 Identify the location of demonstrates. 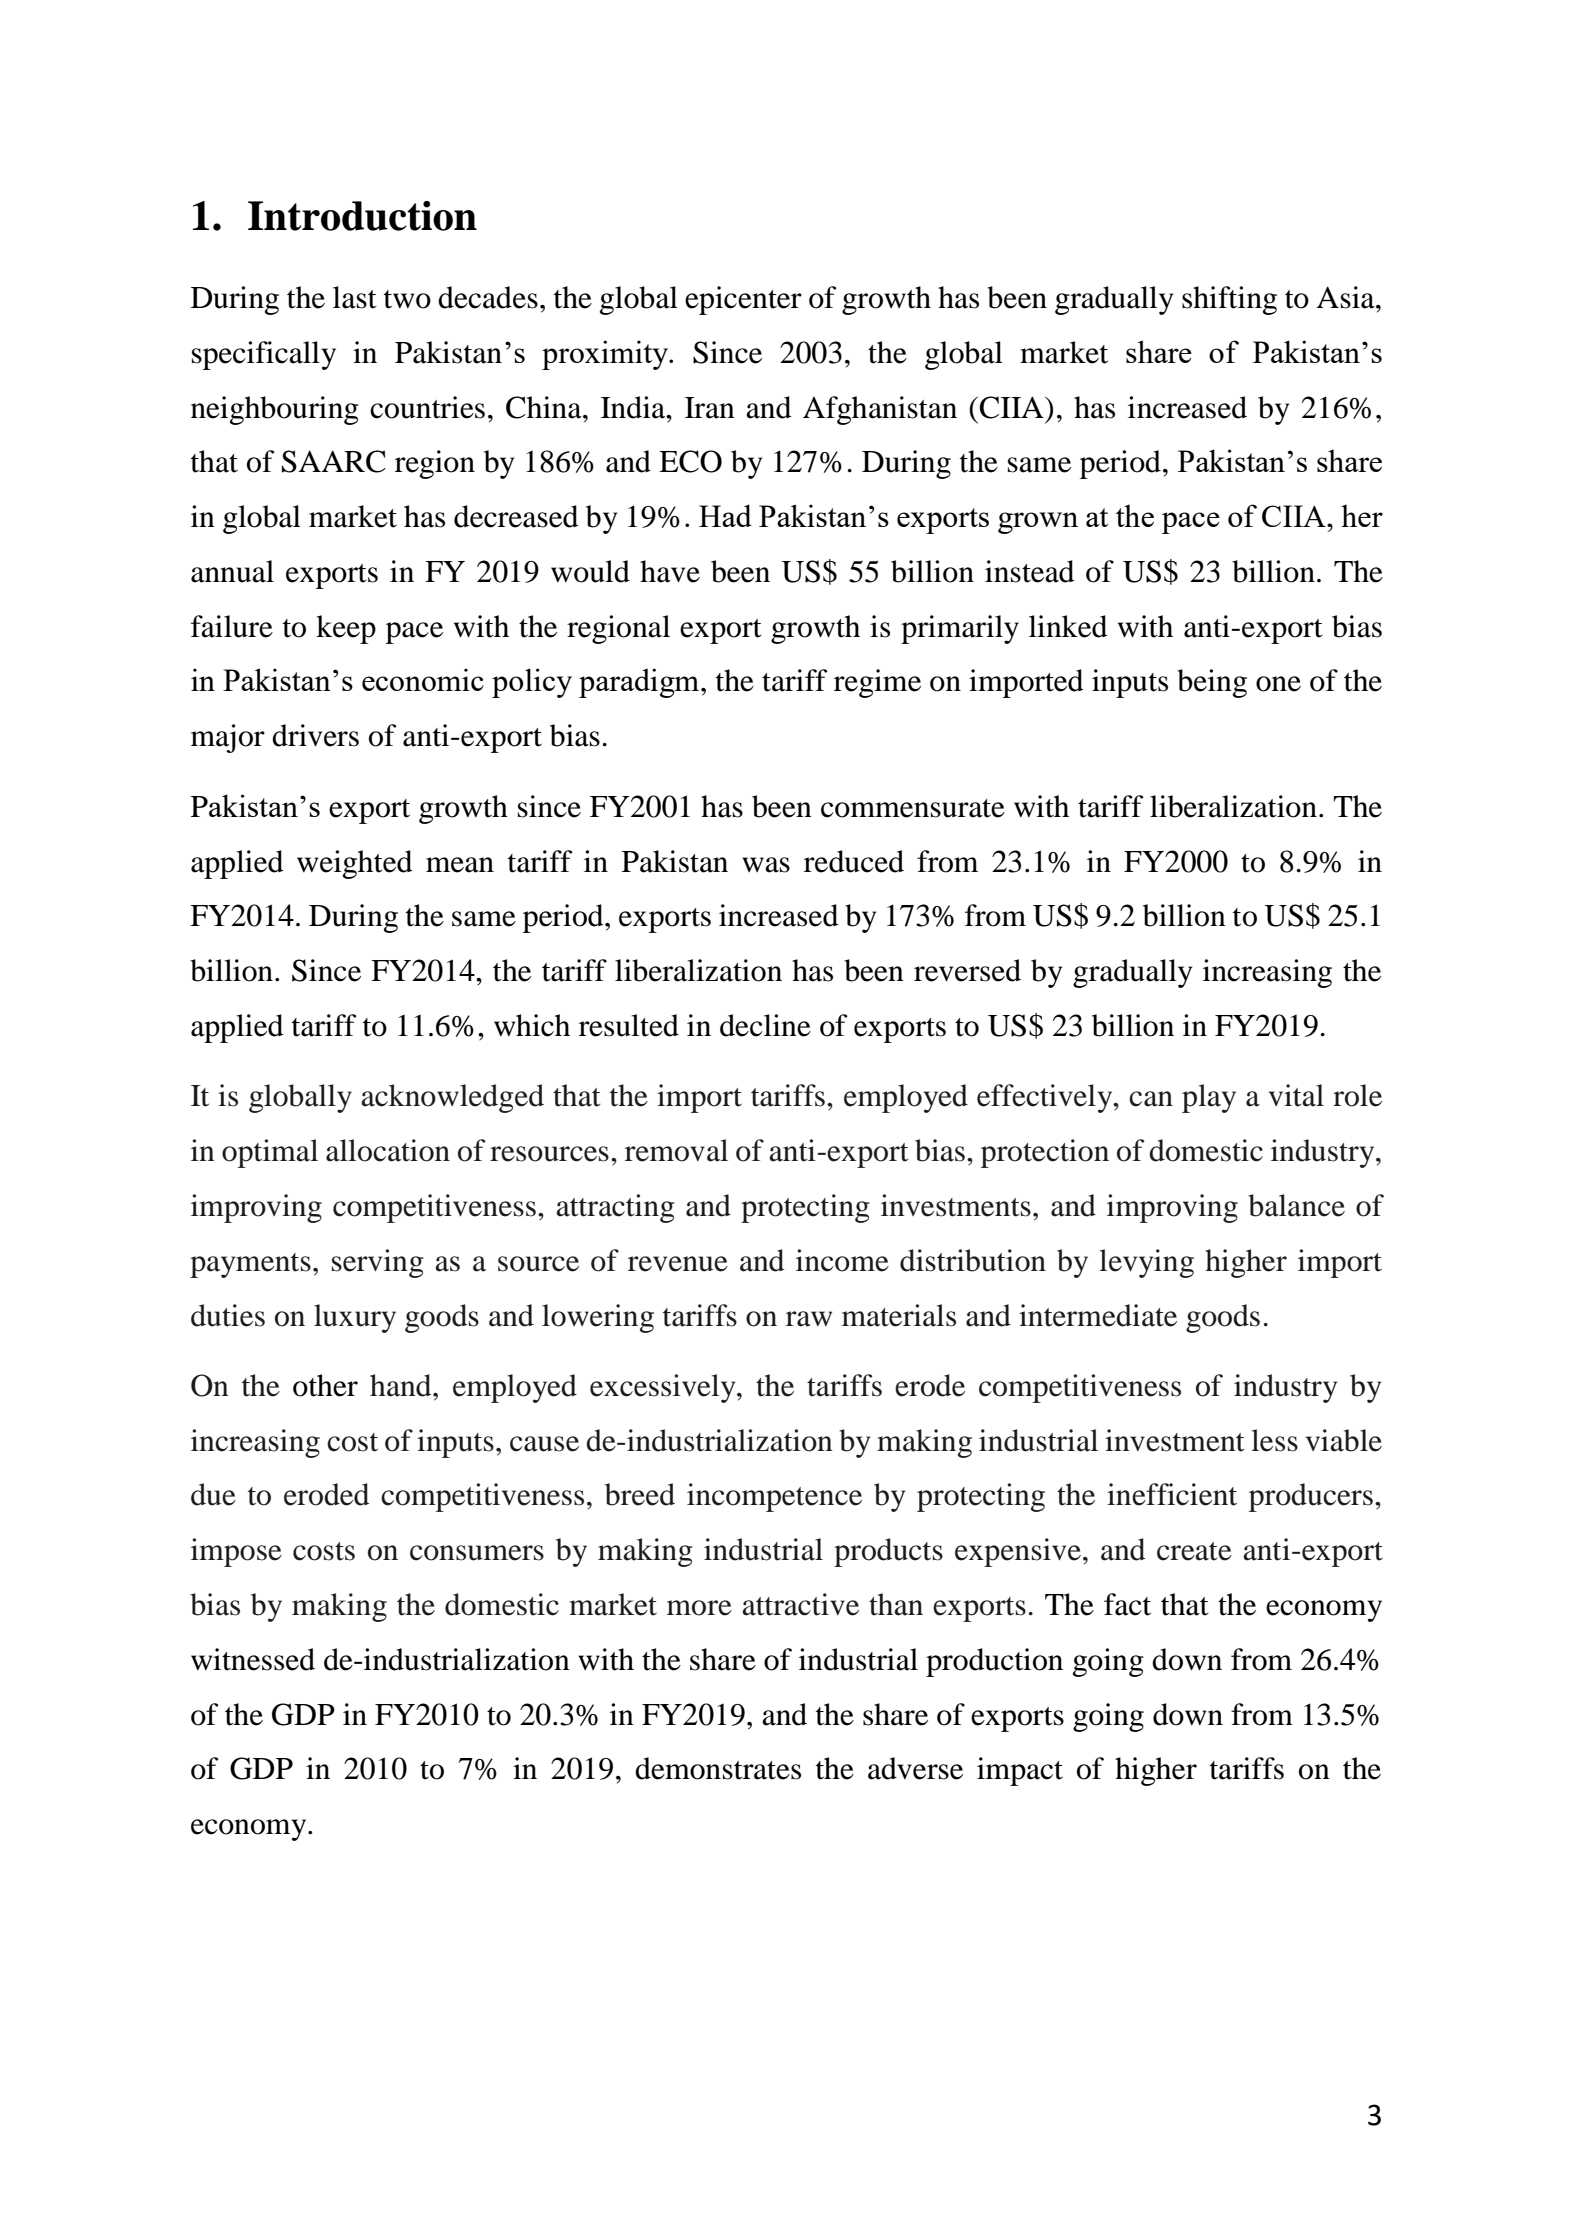
(718, 1768).
